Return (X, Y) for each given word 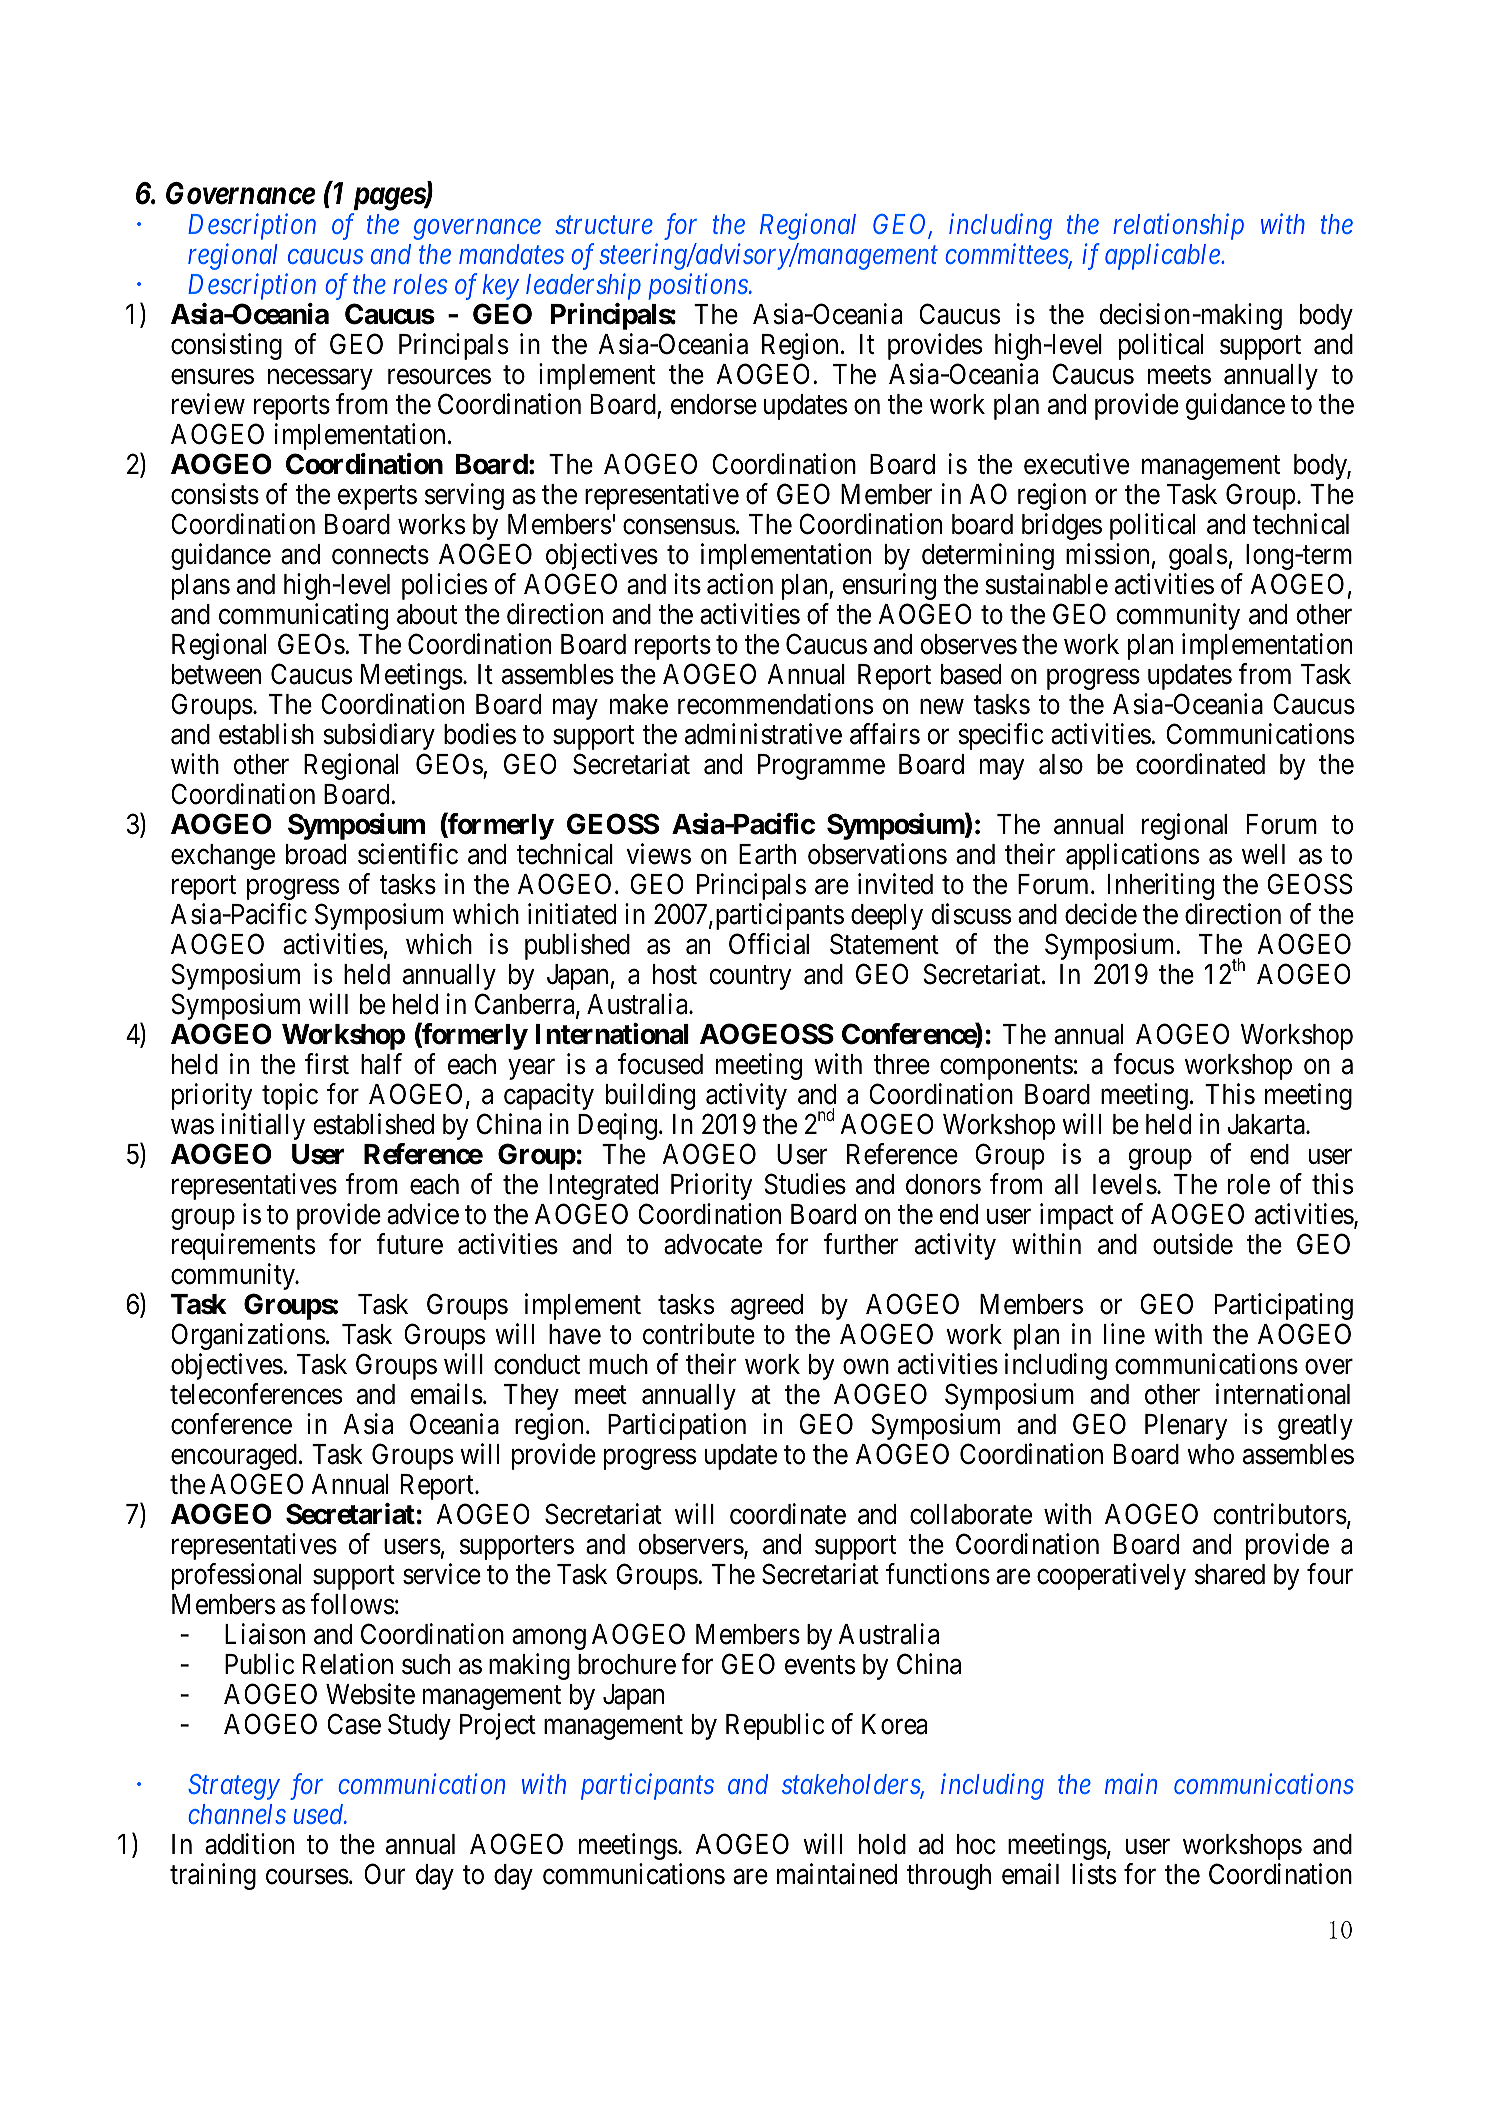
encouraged (234, 1457)
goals (1198, 557)
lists (1094, 1874)
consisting (226, 346)
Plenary (1186, 1427)
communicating (303, 616)
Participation (677, 1426)
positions (699, 287)
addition (249, 1844)
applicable (1163, 256)
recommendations (775, 704)
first (327, 1064)
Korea (894, 1724)
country (750, 978)
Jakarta (1267, 1124)
